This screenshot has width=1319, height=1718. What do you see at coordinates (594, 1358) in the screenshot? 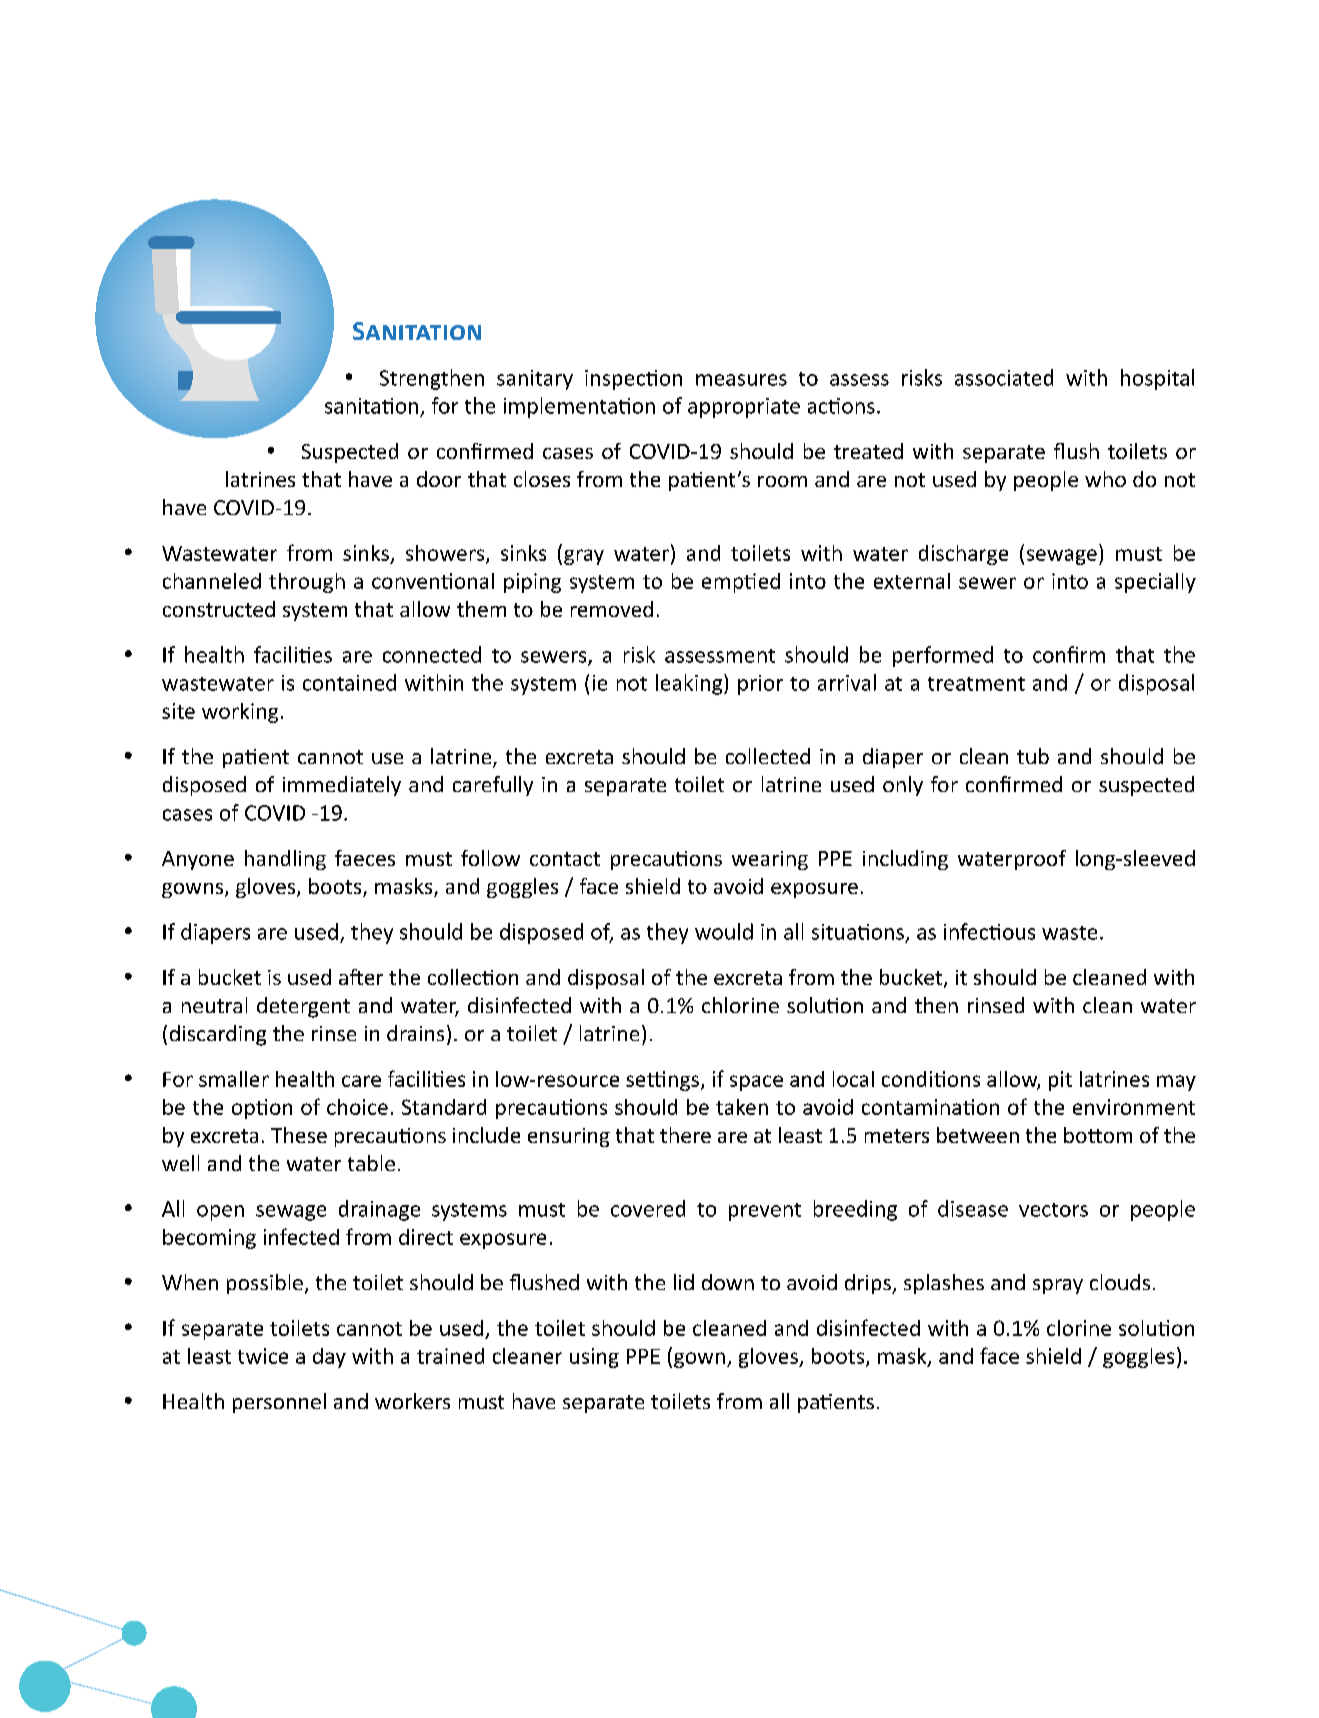
I see `using` at bounding box center [594, 1358].
